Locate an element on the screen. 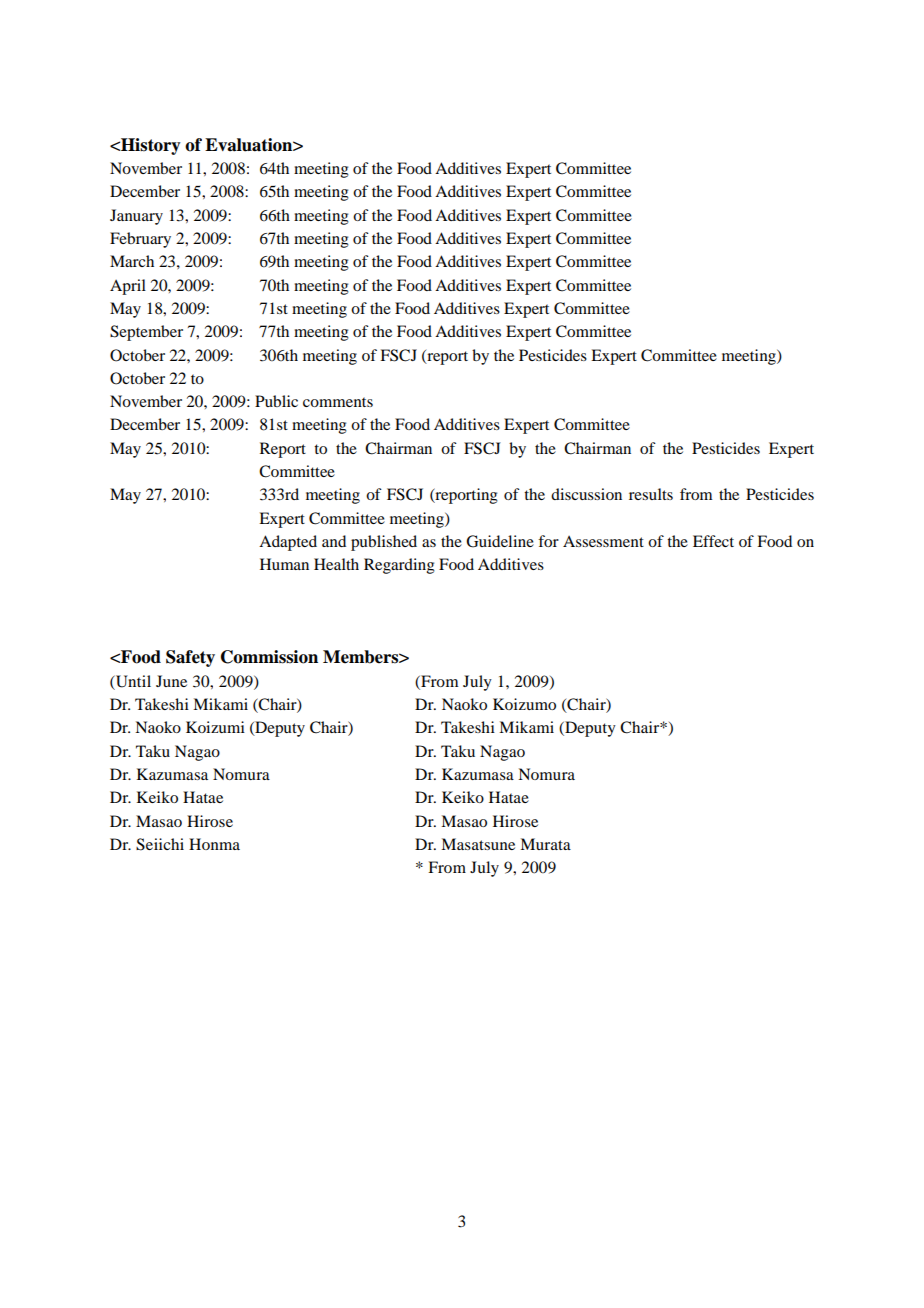 This screenshot has height=1308, width=924. results is located at coordinates (651, 494).
